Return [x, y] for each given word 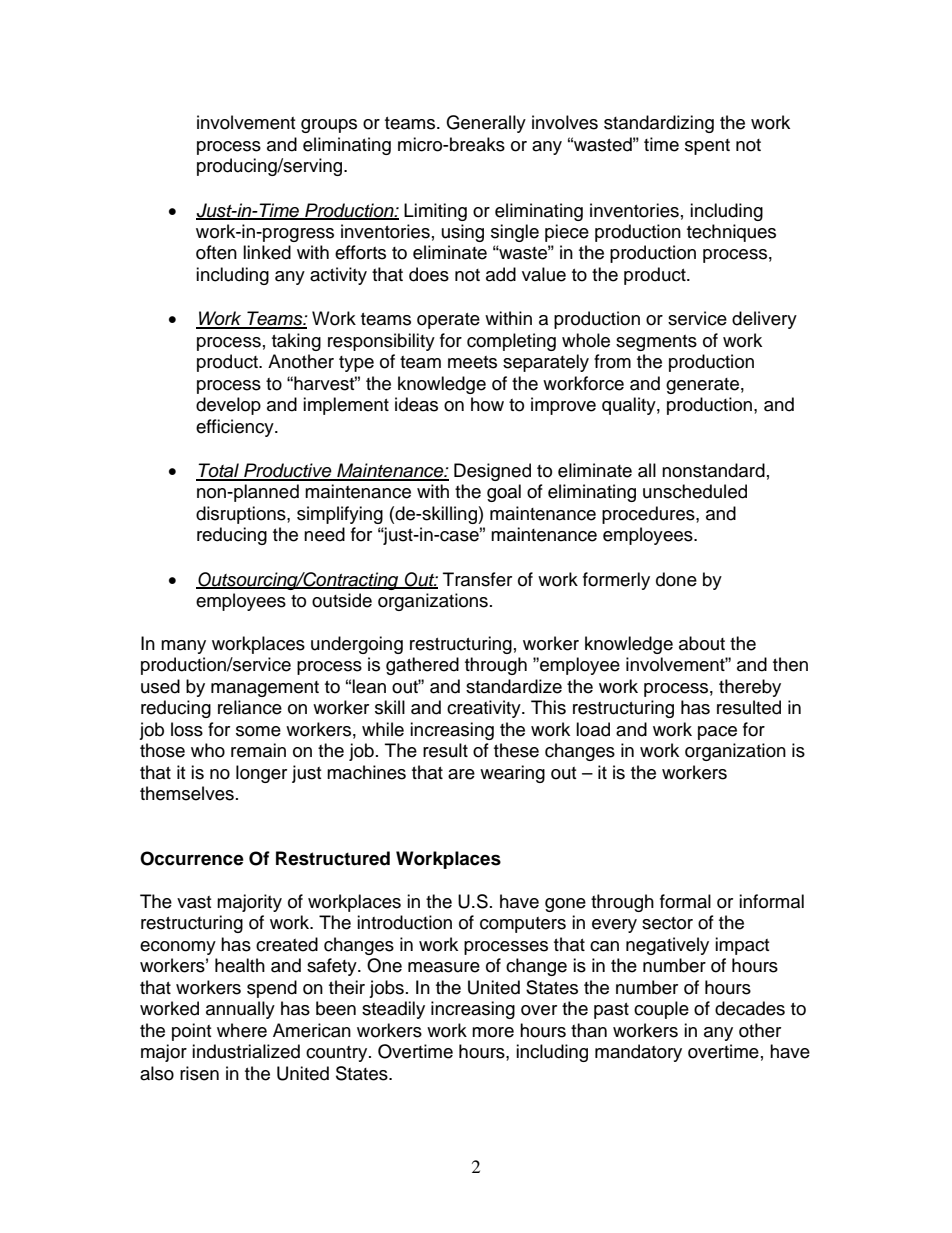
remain [258, 750]
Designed [492, 472]
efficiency [236, 428]
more [493, 1032]
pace [717, 733]
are [461, 774]
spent [707, 147]
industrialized [246, 1051]
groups [329, 126]
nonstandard [713, 470]
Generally [486, 124]
